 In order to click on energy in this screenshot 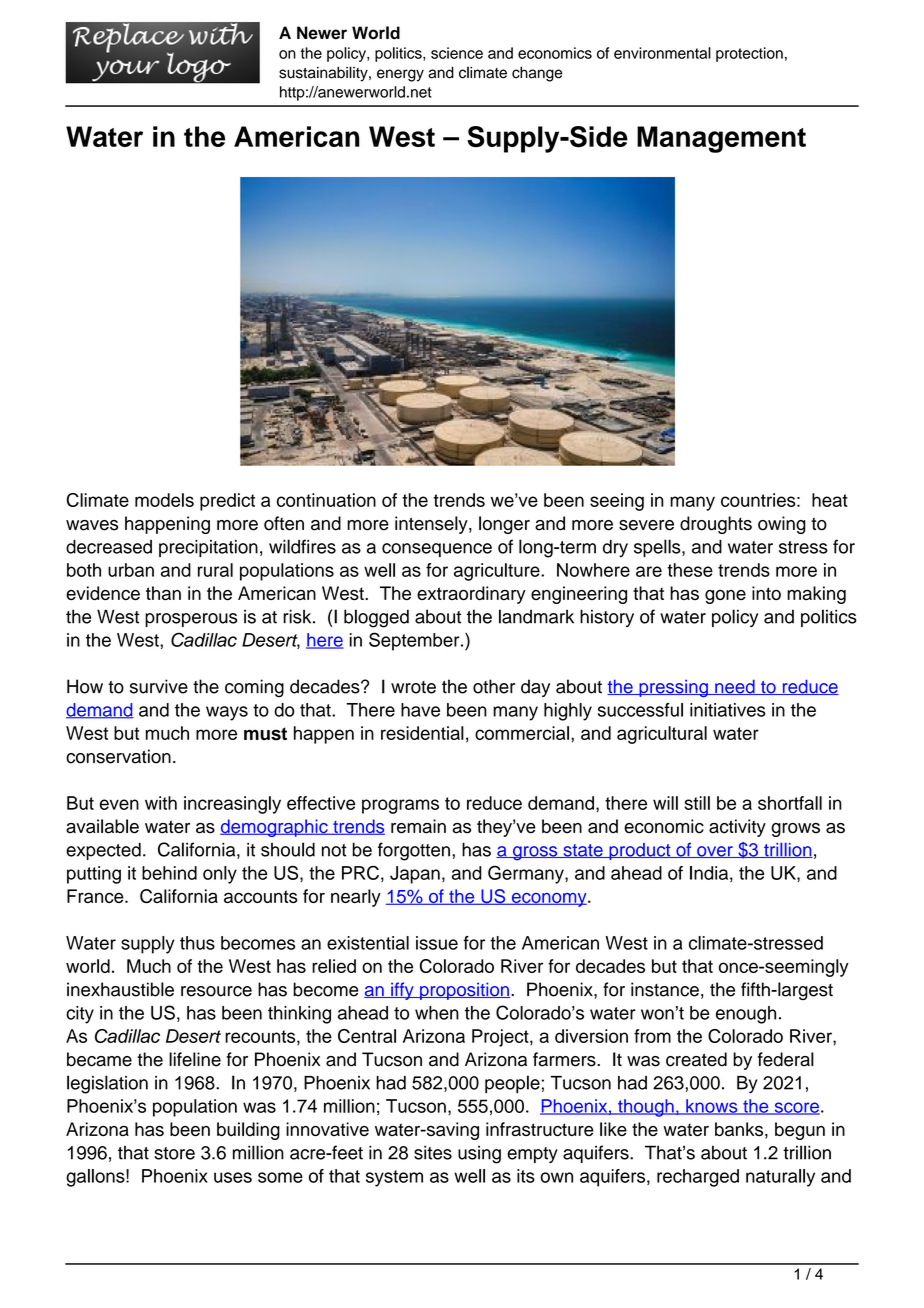, I will do `click(400, 75)`.
